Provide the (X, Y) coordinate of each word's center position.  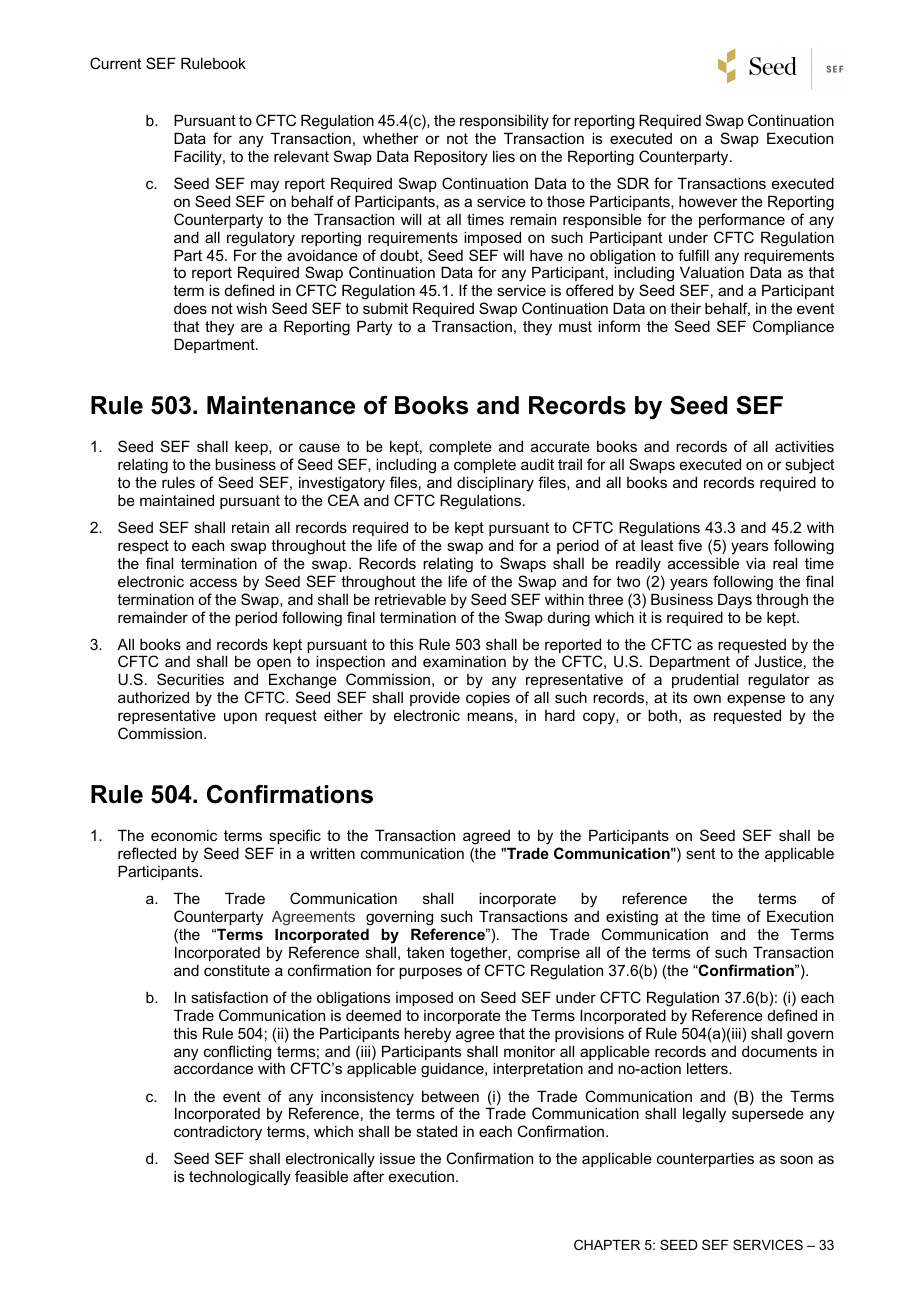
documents (779, 1051)
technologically (240, 1178)
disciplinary (495, 484)
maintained (177, 500)
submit (385, 308)
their (685, 308)
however (708, 201)
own (707, 698)
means (490, 716)
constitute (237, 970)
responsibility (504, 123)
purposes (430, 973)
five (690, 545)
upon (240, 718)
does (190, 308)
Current (115, 63)
